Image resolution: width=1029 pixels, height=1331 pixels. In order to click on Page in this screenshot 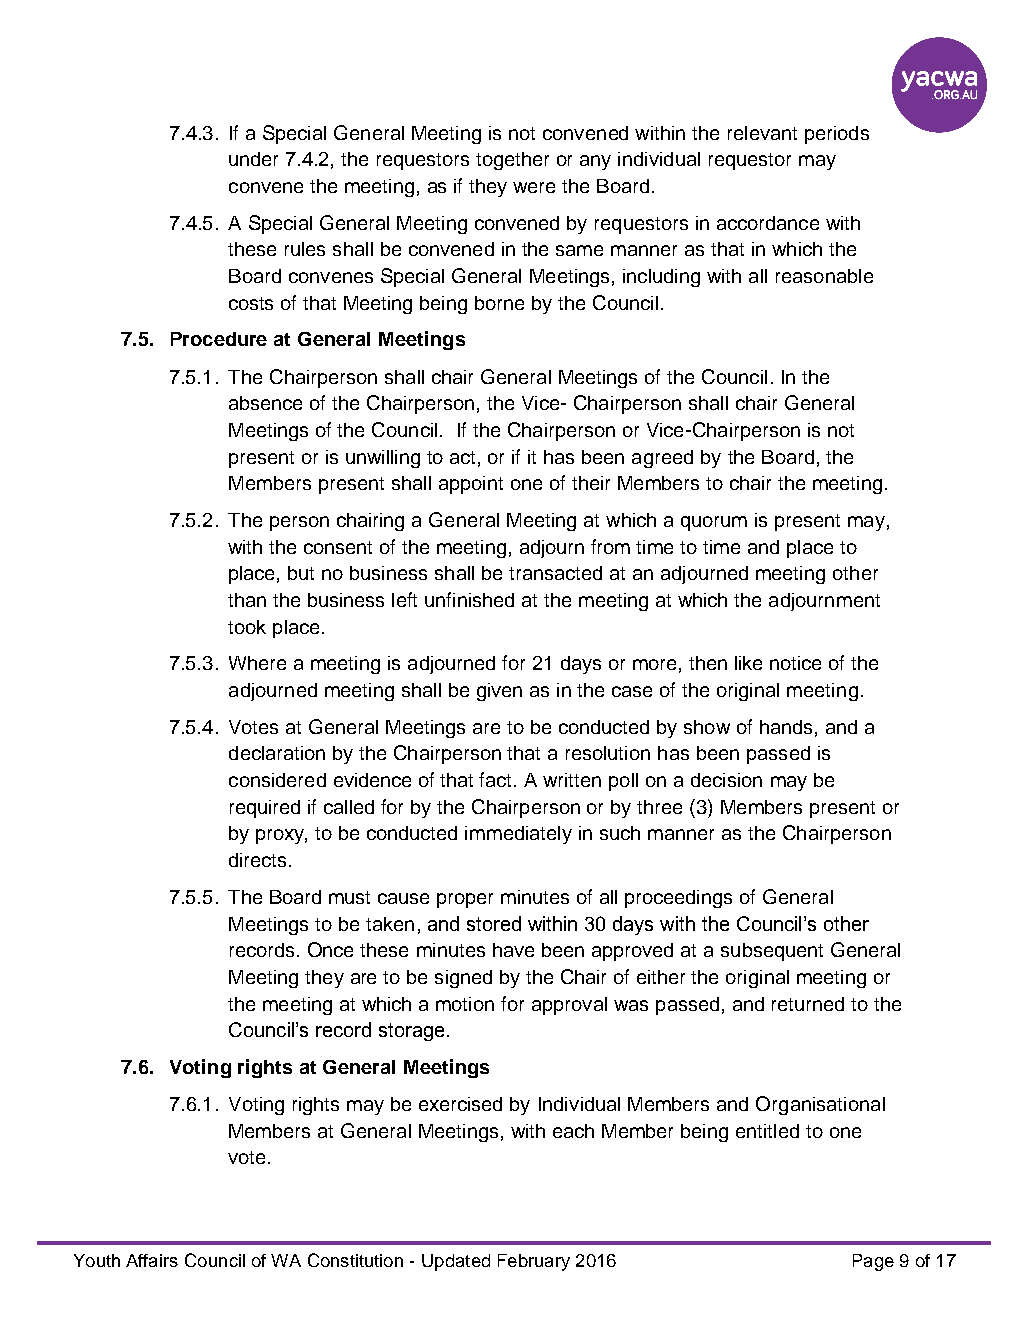, I will do `click(873, 1262)`.
